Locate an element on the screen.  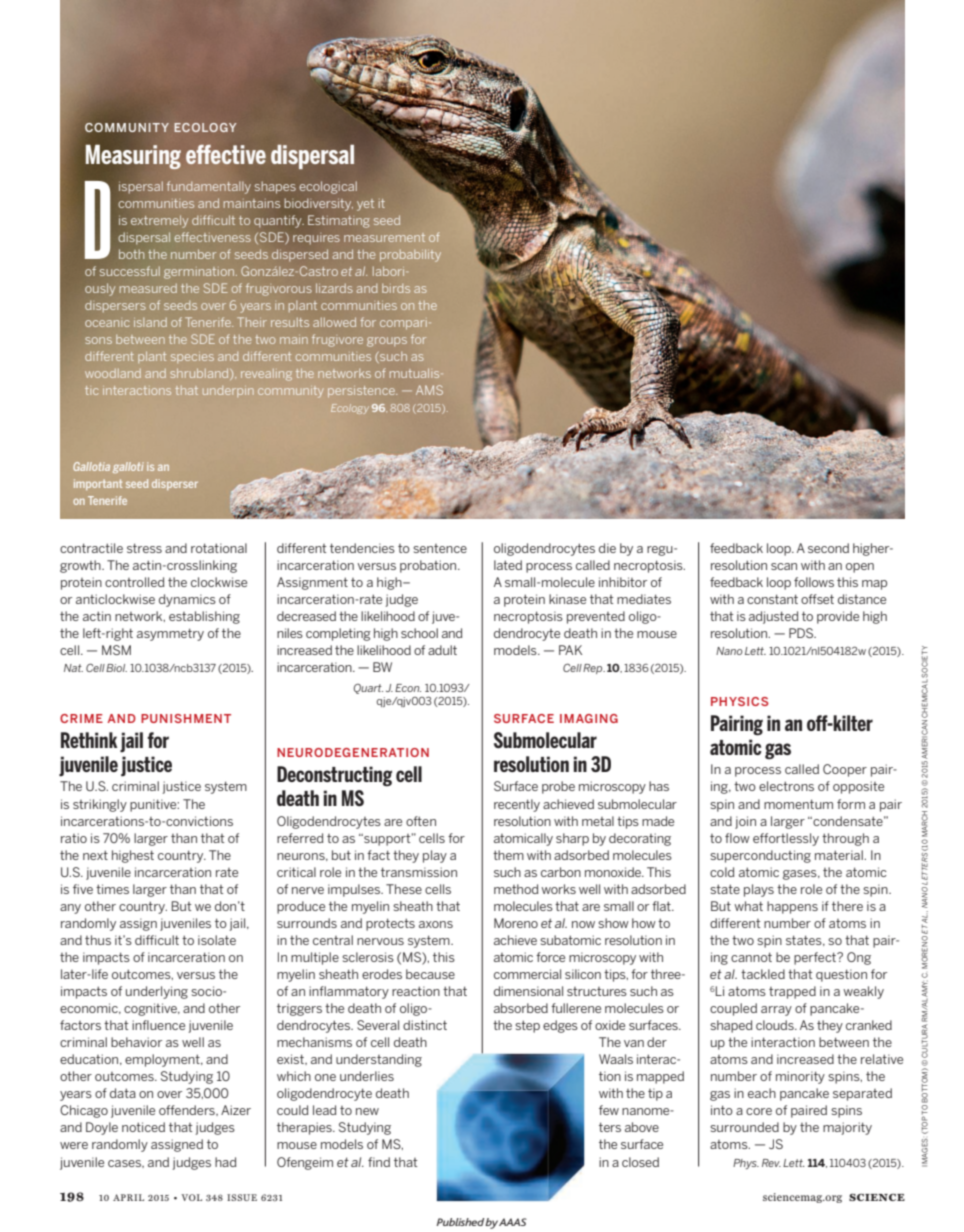
Biol is located at coordinates (116, 668).
